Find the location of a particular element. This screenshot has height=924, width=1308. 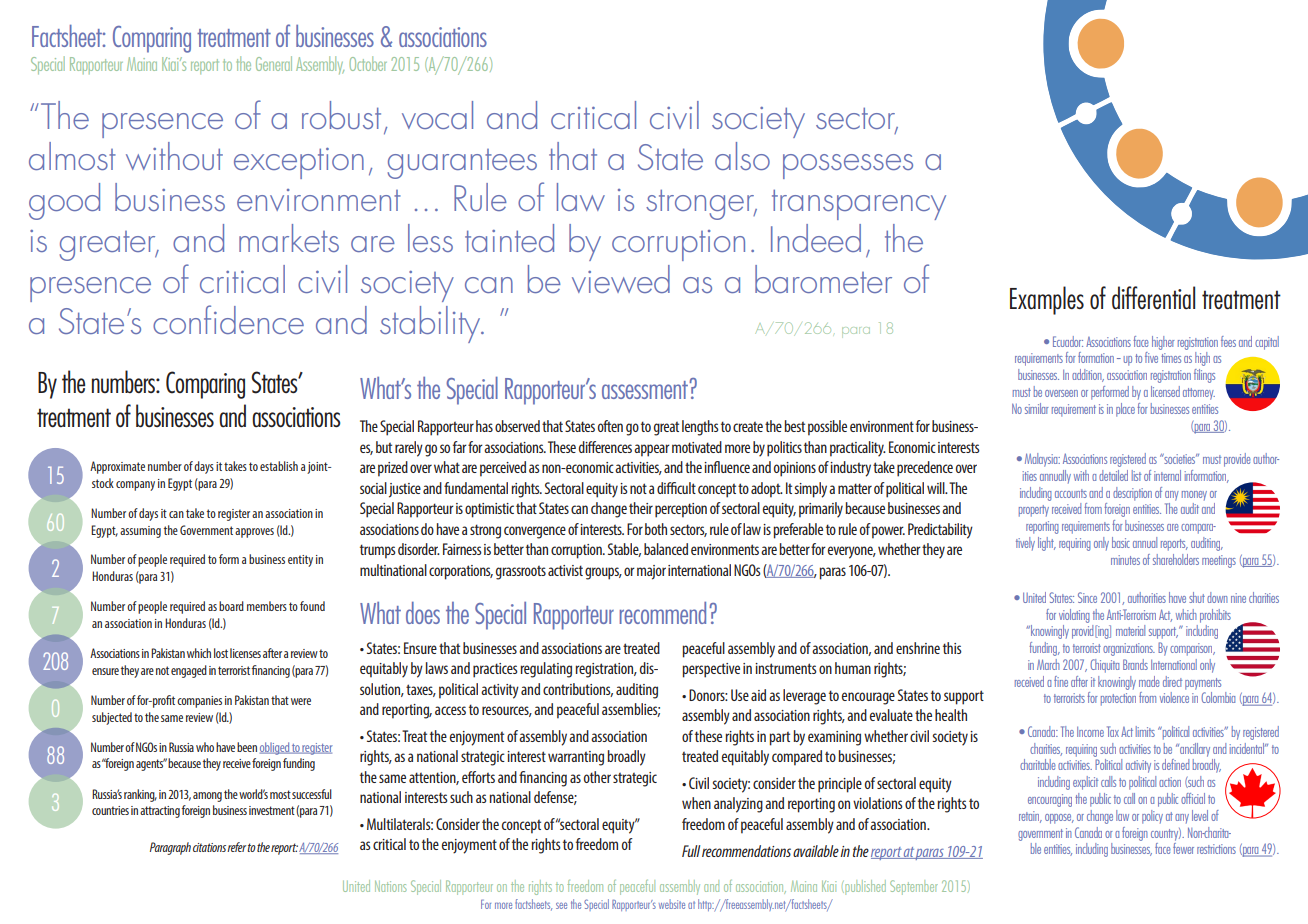

viewed is located at coordinates (621, 279).
